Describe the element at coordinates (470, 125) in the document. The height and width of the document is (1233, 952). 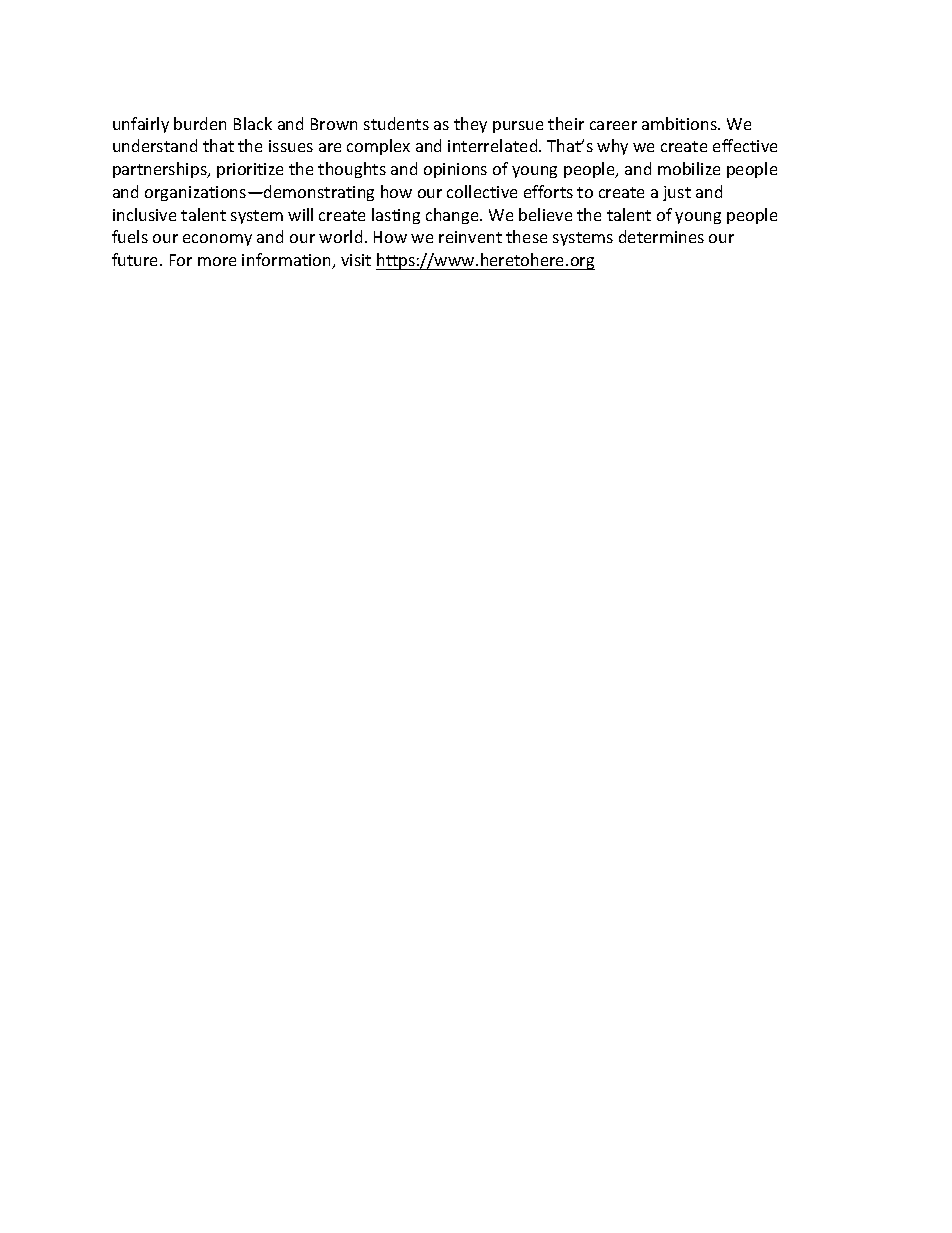
I see `they` at that location.
